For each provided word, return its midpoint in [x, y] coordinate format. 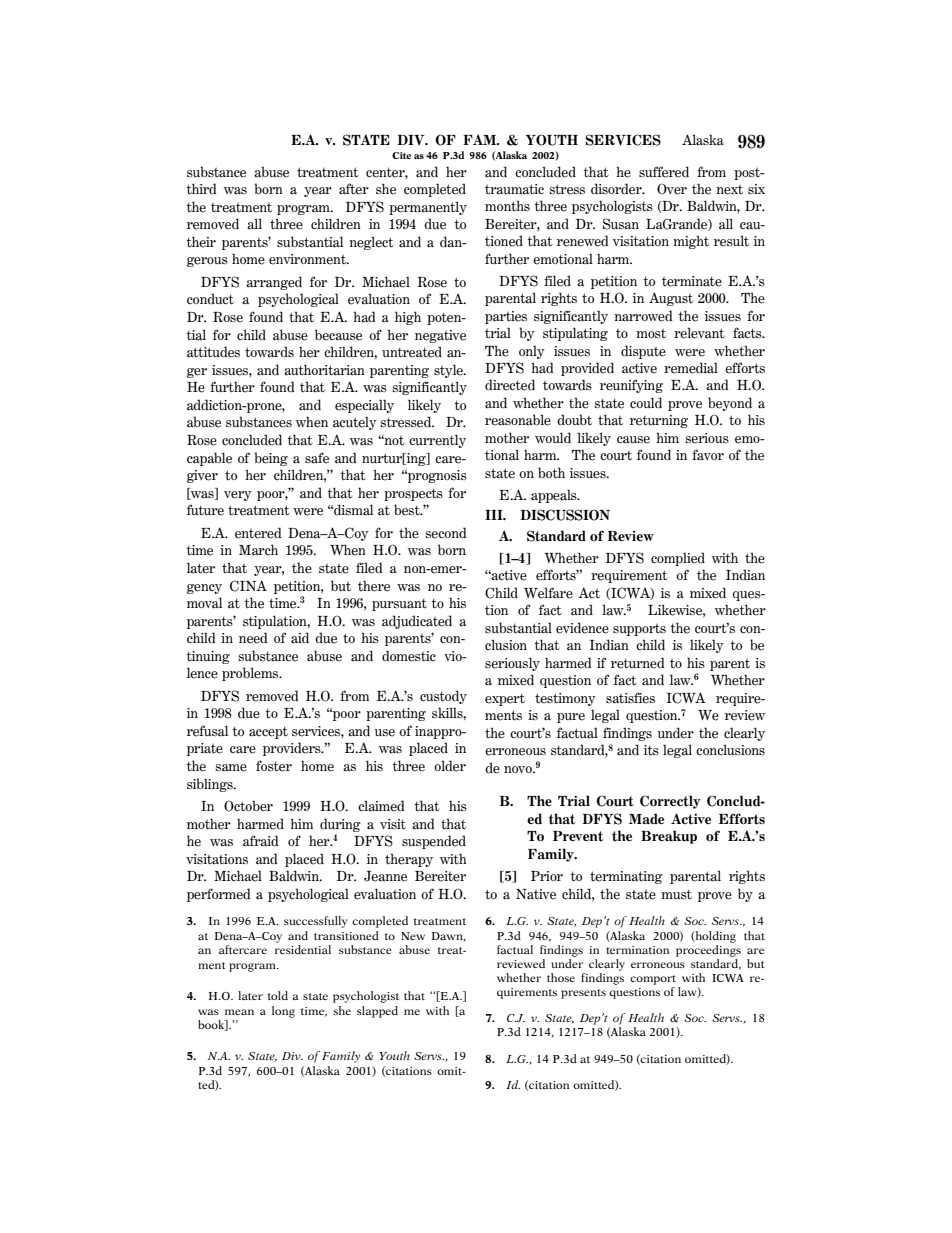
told [277, 995]
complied [678, 559]
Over [672, 189]
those [561, 977]
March [258, 549]
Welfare [548, 593]
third [201, 189]
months [507, 205]
